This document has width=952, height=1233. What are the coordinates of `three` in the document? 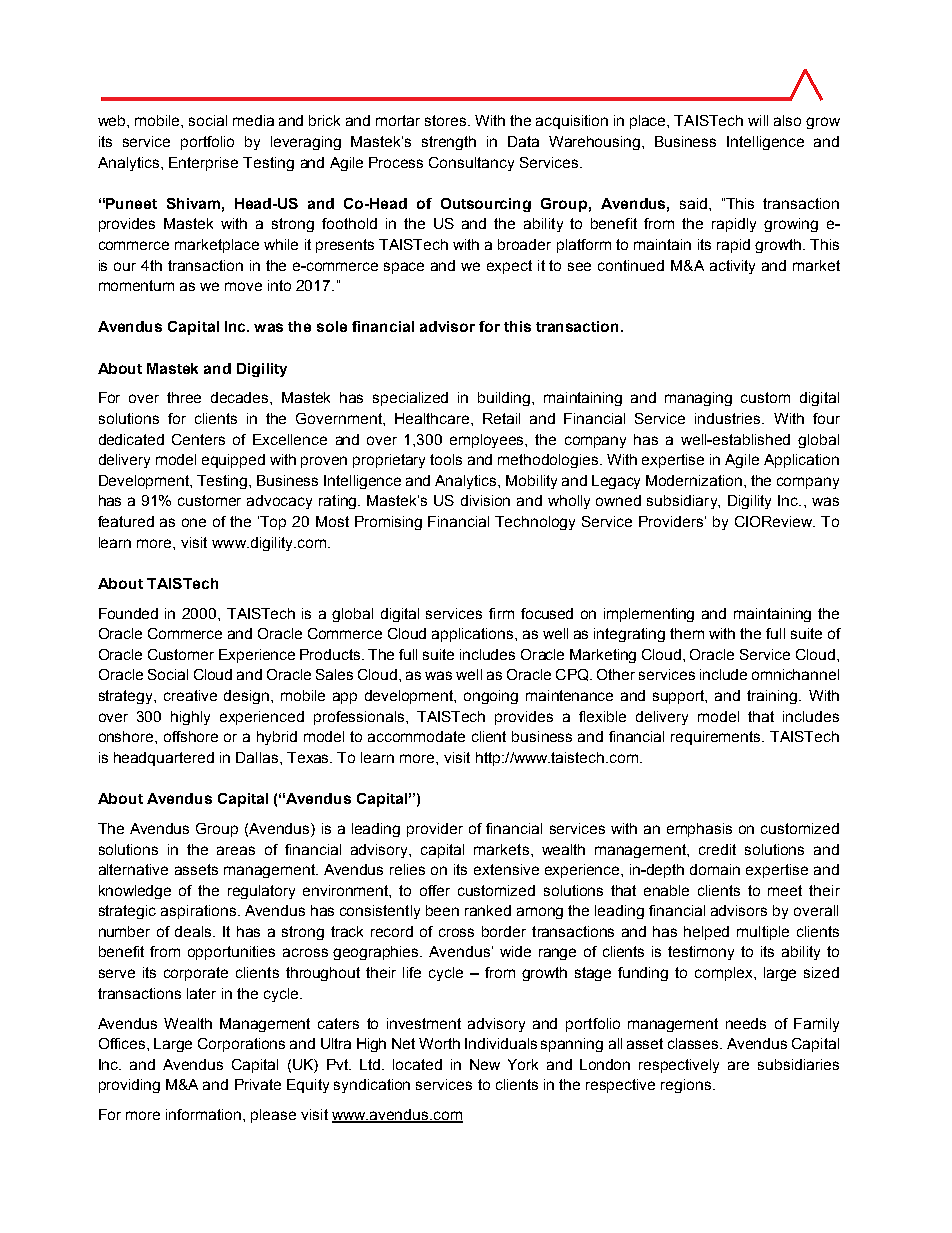 It's located at (184, 397).
